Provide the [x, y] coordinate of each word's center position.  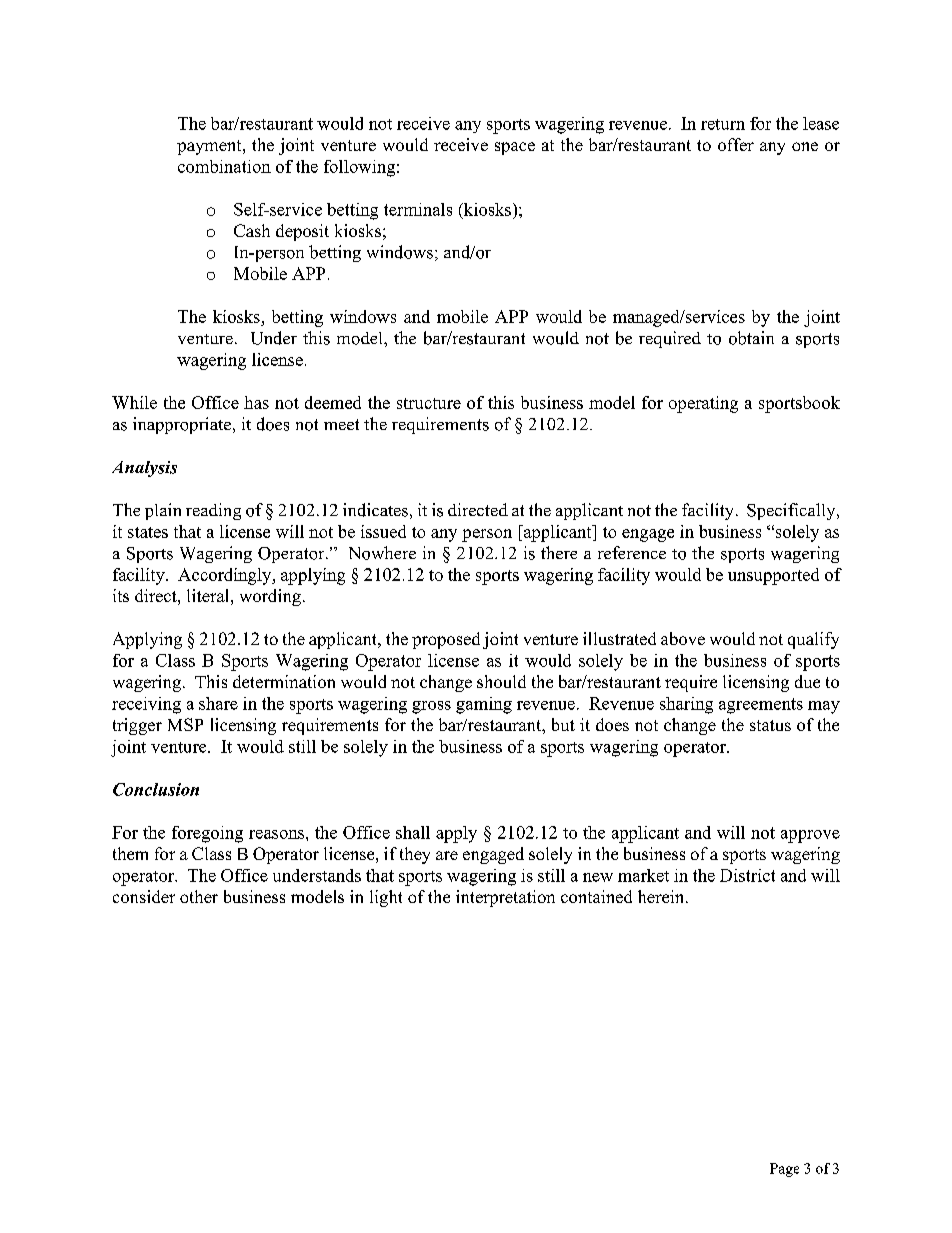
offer [736, 144]
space [515, 148]
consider [144, 896]
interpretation [505, 898]
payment [210, 147]
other [199, 896]
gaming [484, 705]
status [770, 725]
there [559, 552]
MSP [185, 724]
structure [429, 403]
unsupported [773, 576]
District [747, 875]
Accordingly [226, 576]
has [256, 402]
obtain [751, 338]
